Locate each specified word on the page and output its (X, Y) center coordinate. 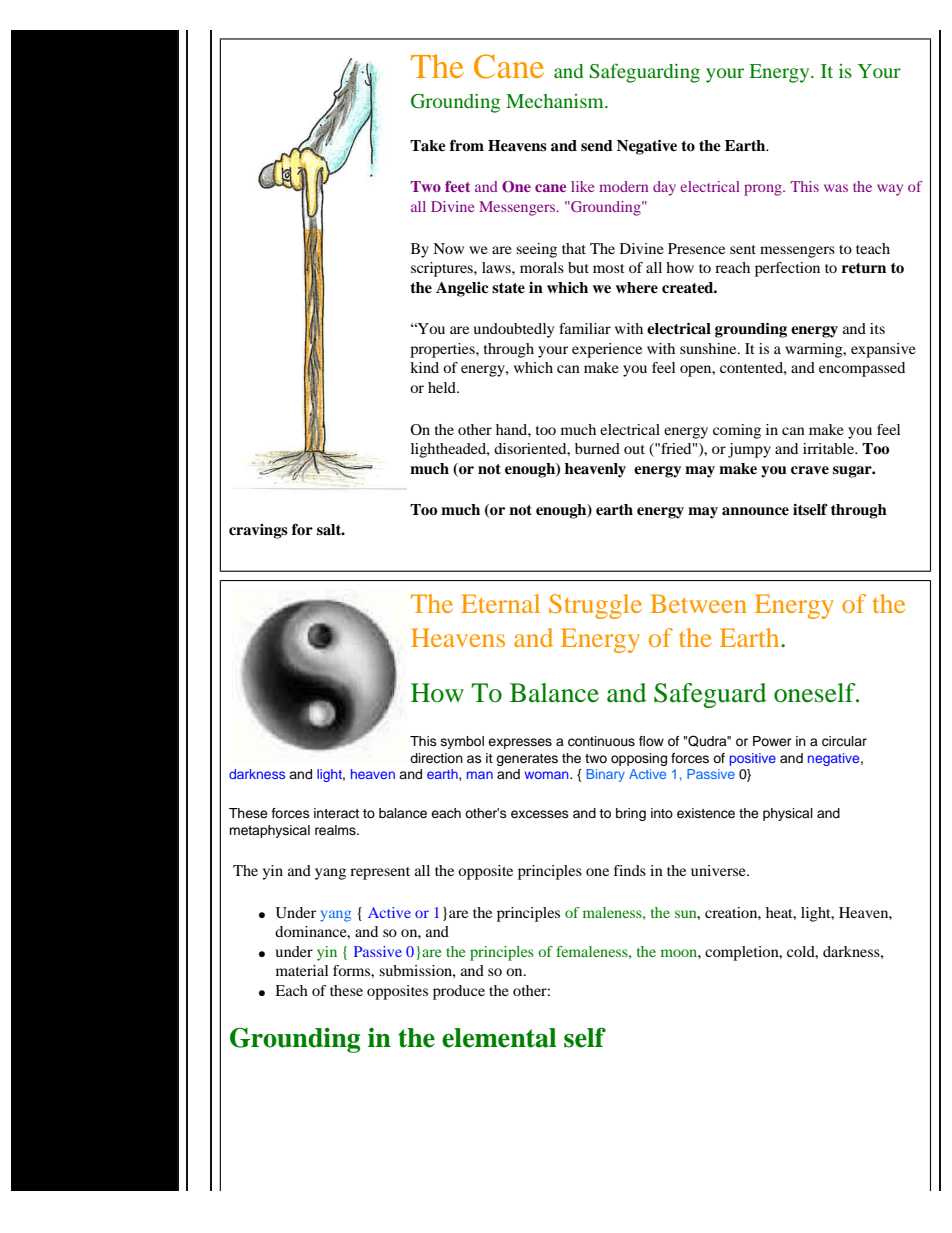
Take (428, 146)
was (836, 188)
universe (719, 870)
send (597, 145)
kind (424, 367)
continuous (601, 741)
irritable (829, 448)
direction (436, 758)
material (302, 970)
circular (844, 741)
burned (597, 448)
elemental (499, 1038)
